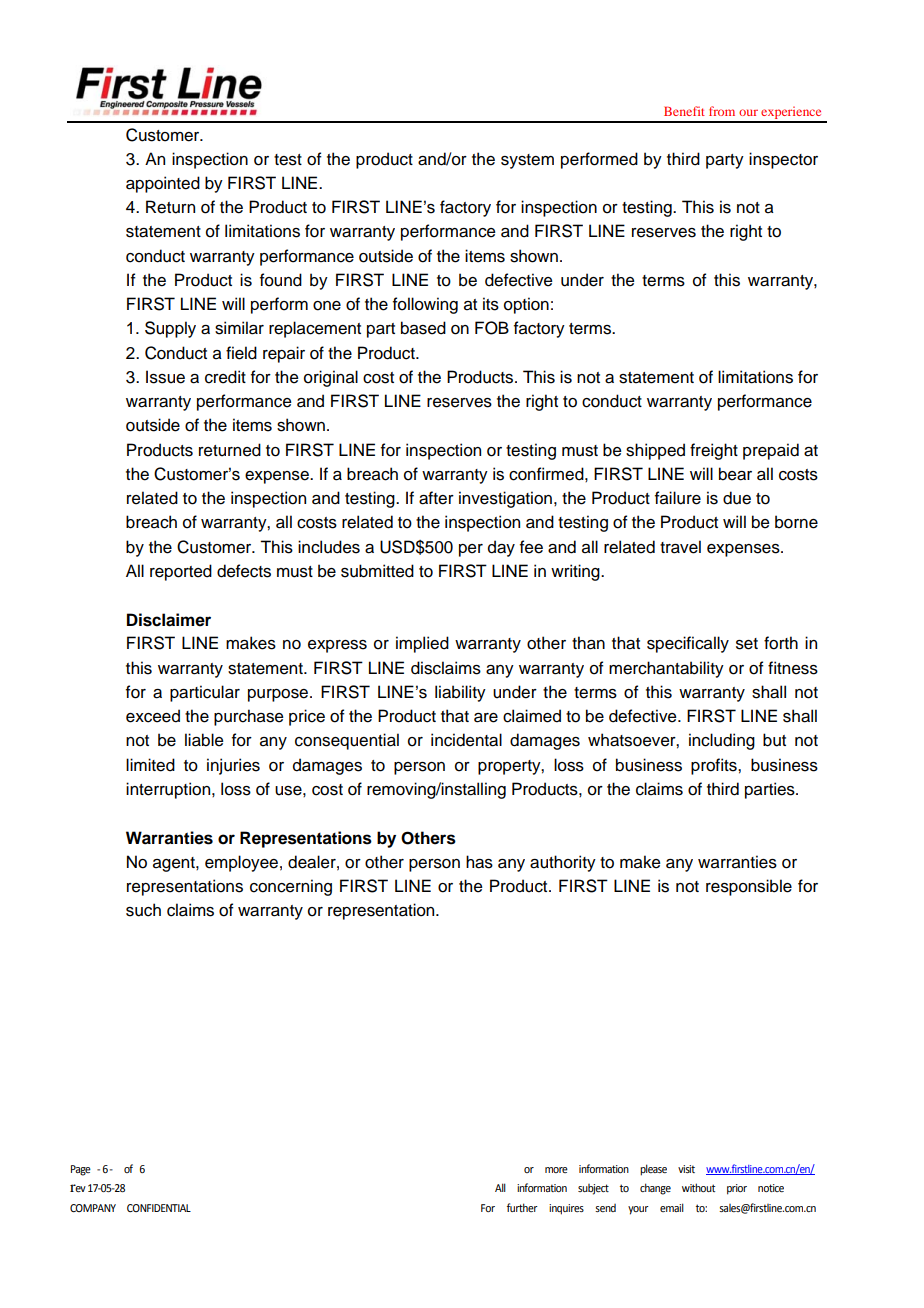 The height and width of the screenshot is (1308, 924). I want to click on after, so click(436, 498).
